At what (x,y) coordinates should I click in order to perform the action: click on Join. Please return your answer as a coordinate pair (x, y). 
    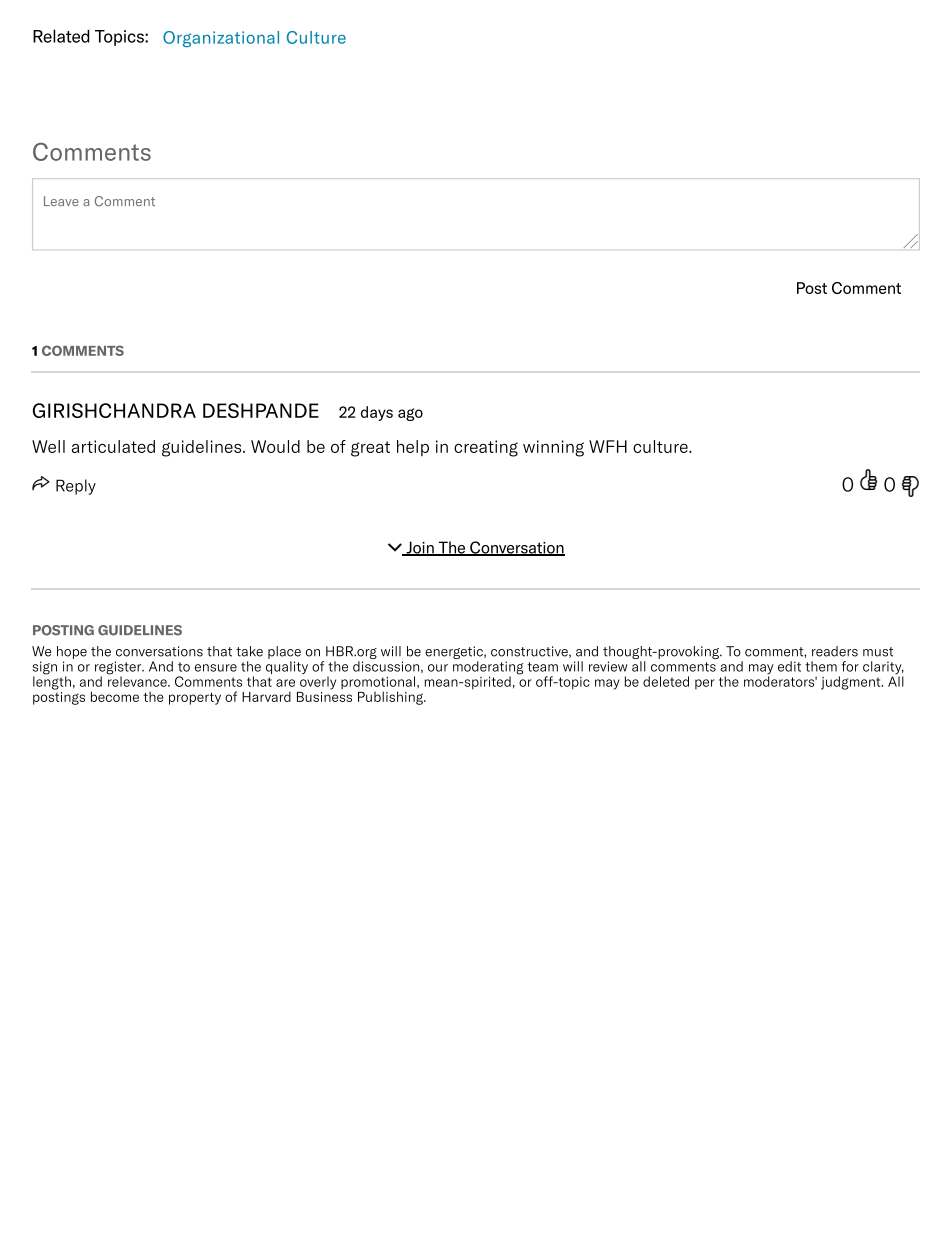
    Looking at the image, I should click on (420, 548).
